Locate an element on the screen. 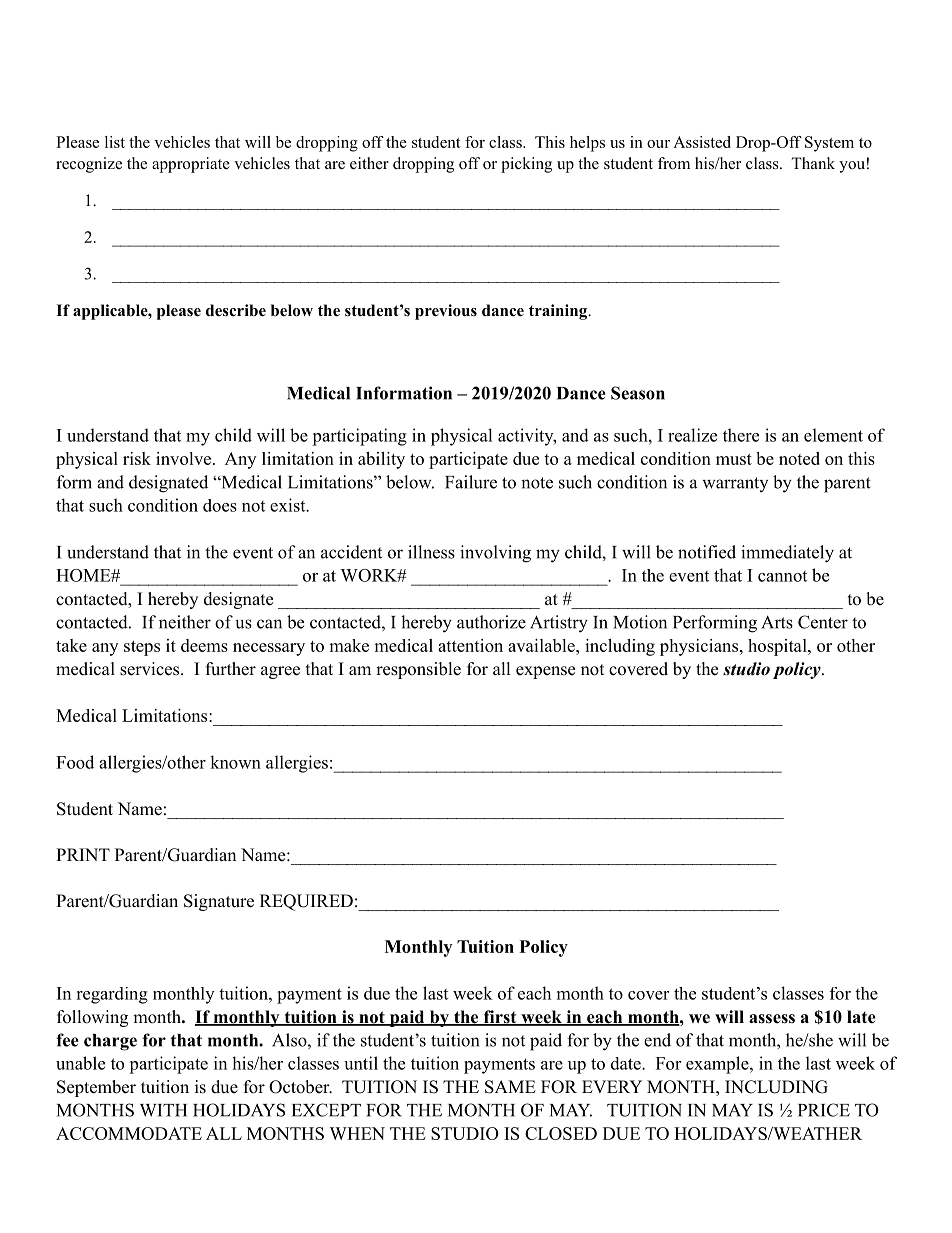 The width and height of the screenshot is (952, 1233). hospital is located at coordinates (778, 647).
